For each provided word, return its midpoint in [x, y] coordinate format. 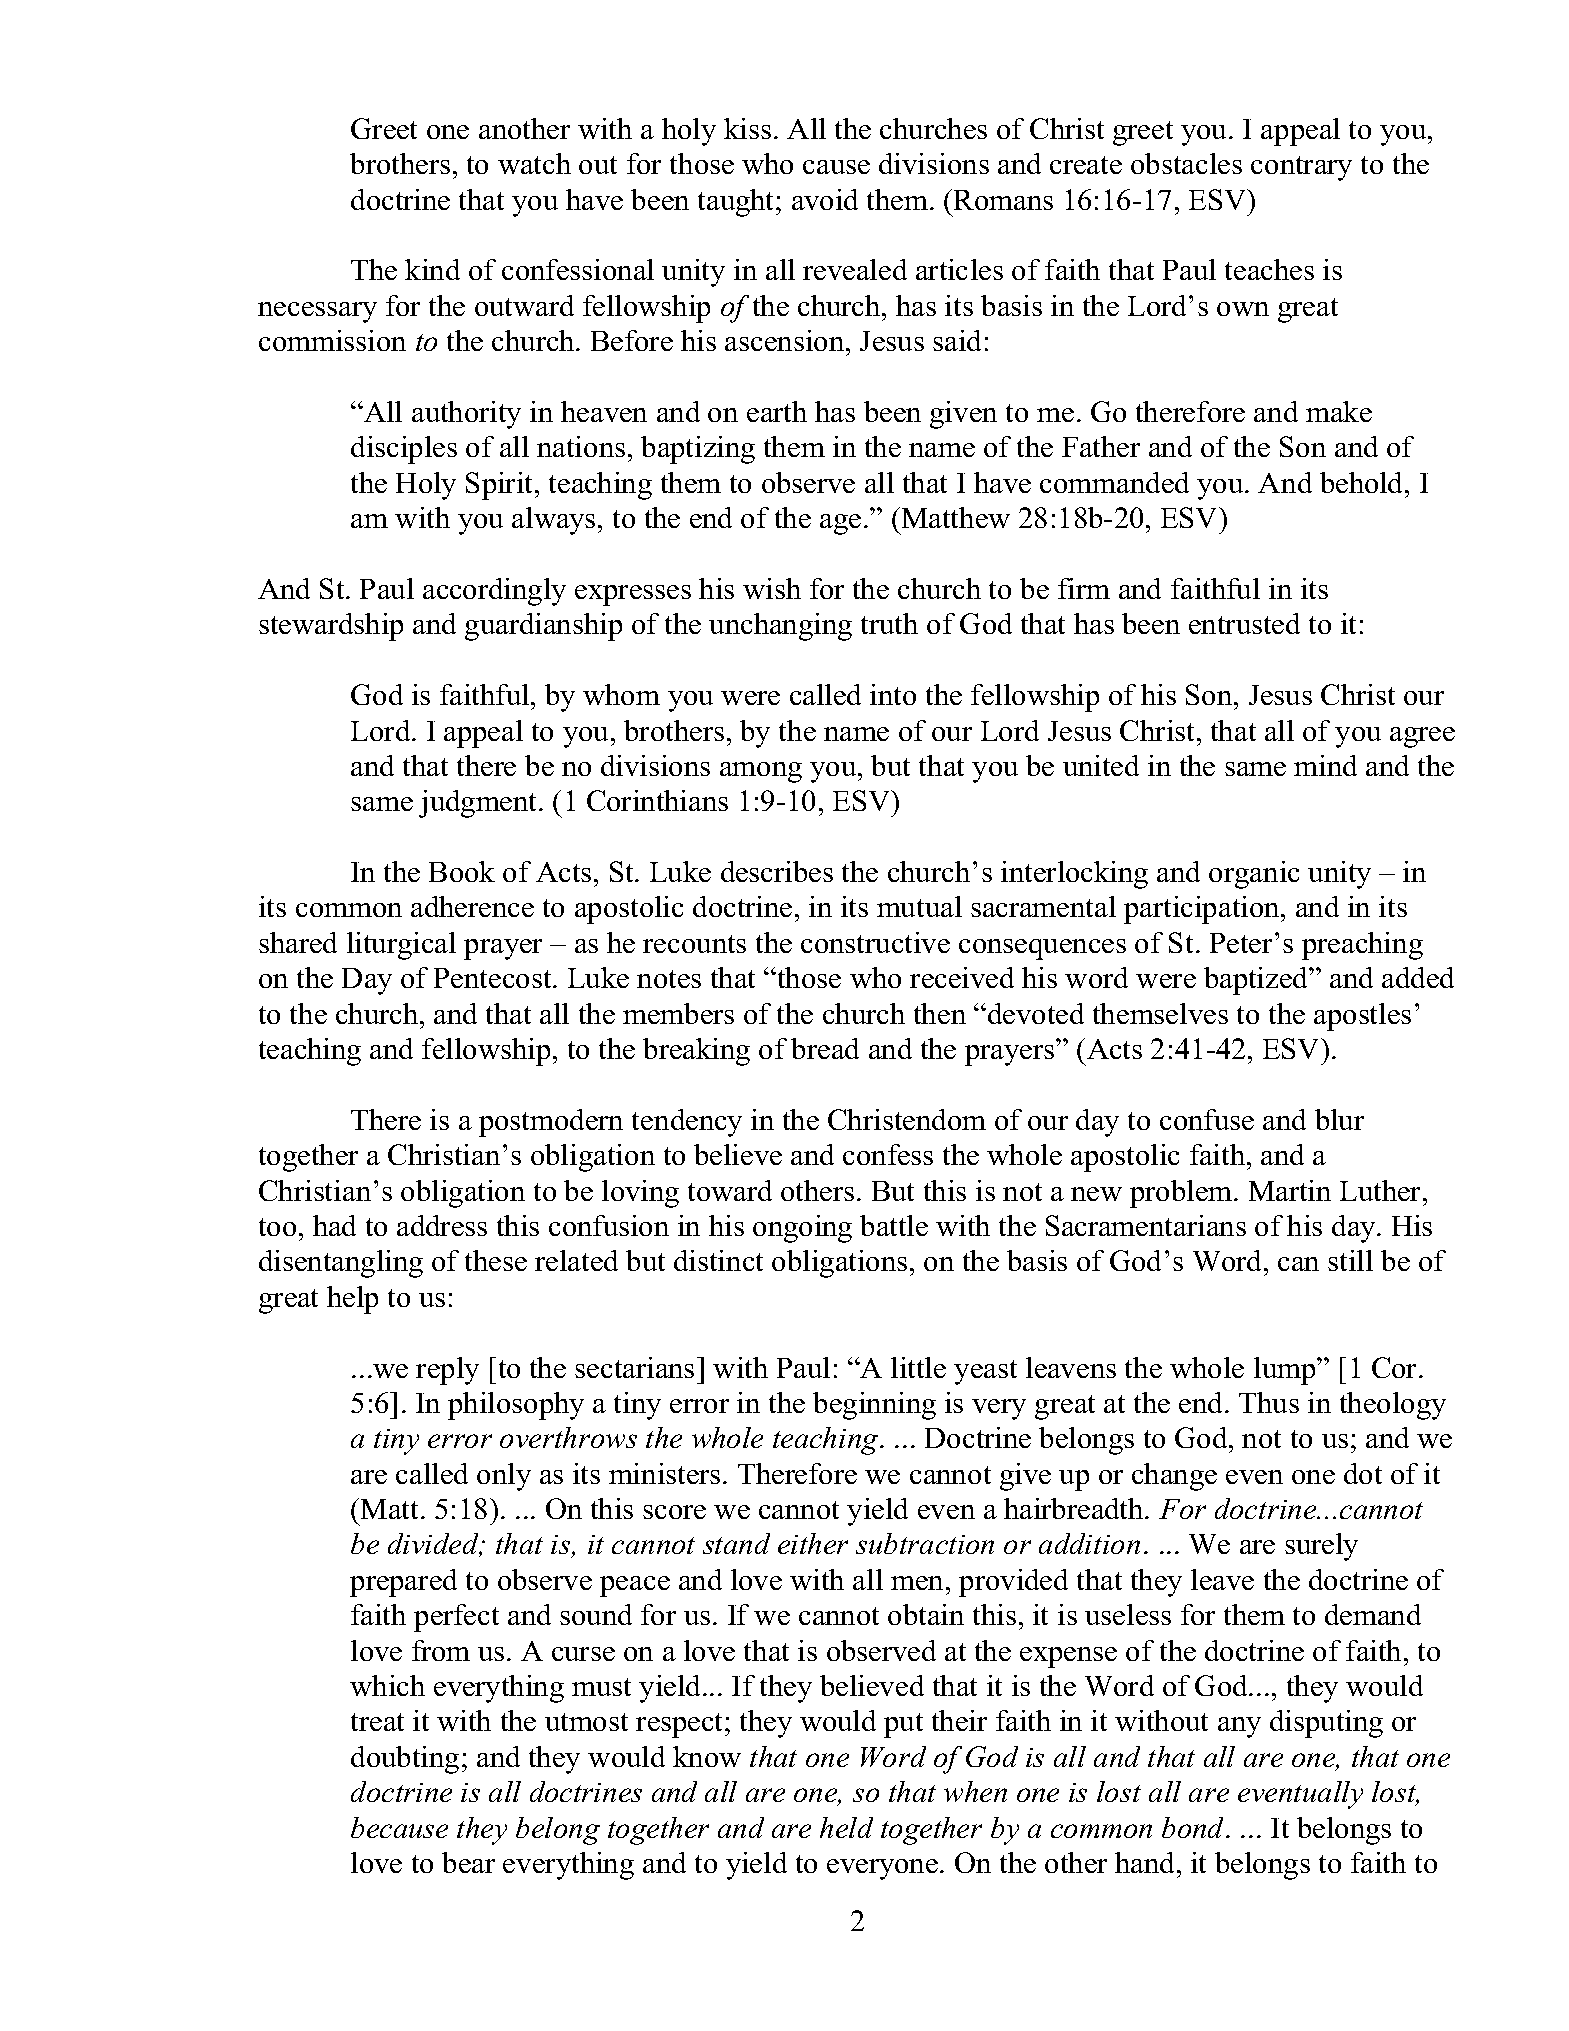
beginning [874, 1406]
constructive [875, 942]
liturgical [401, 946]
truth [889, 623]
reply [447, 1371]
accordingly [494, 592]
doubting [405, 1760]
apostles [1362, 1017]
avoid [825, 199]
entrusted [1244, 623]
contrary [1301, 168]
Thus [1269, 1402]
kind [432, 269]
